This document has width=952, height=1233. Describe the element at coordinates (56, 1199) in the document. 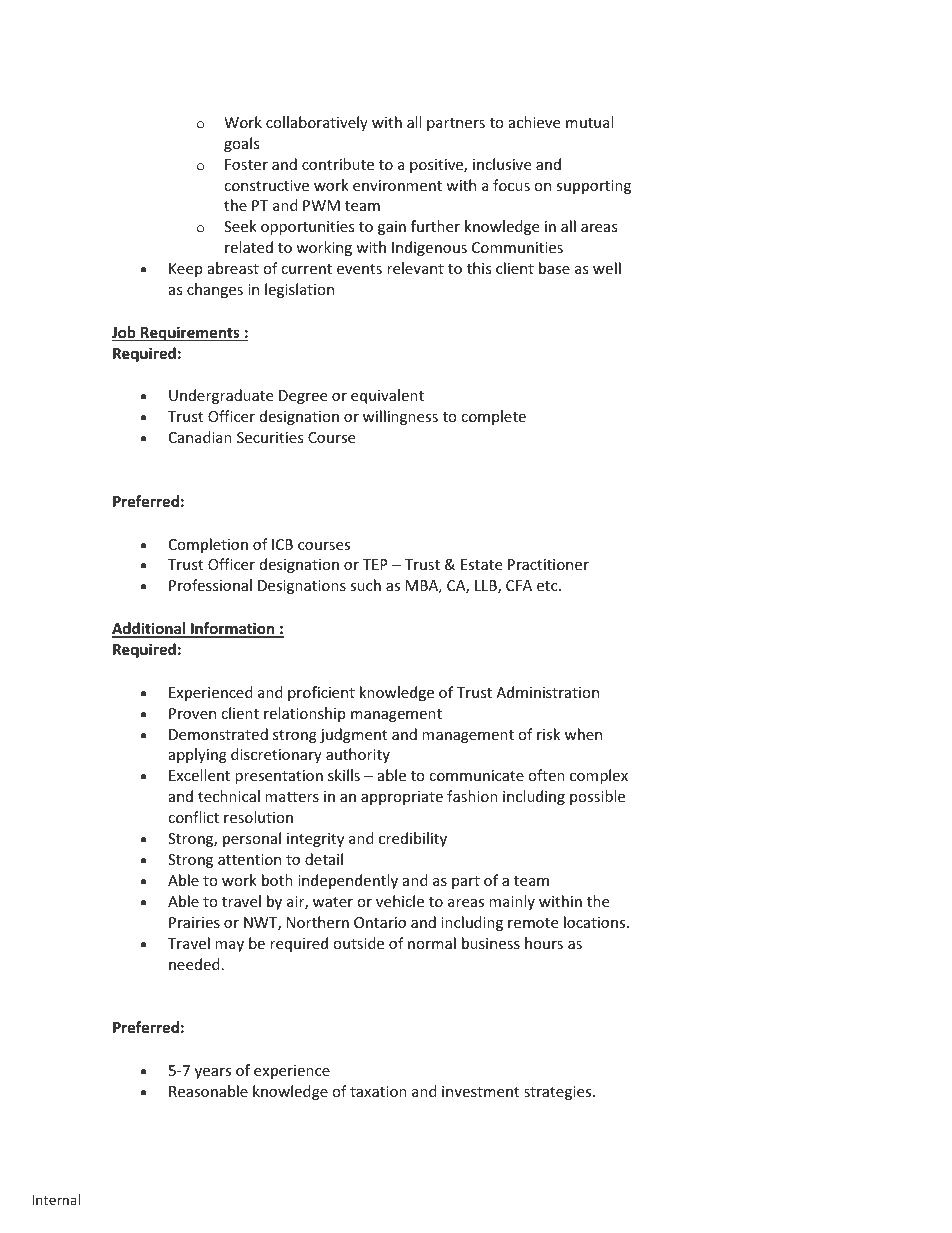

I see `Internal` at that location.
